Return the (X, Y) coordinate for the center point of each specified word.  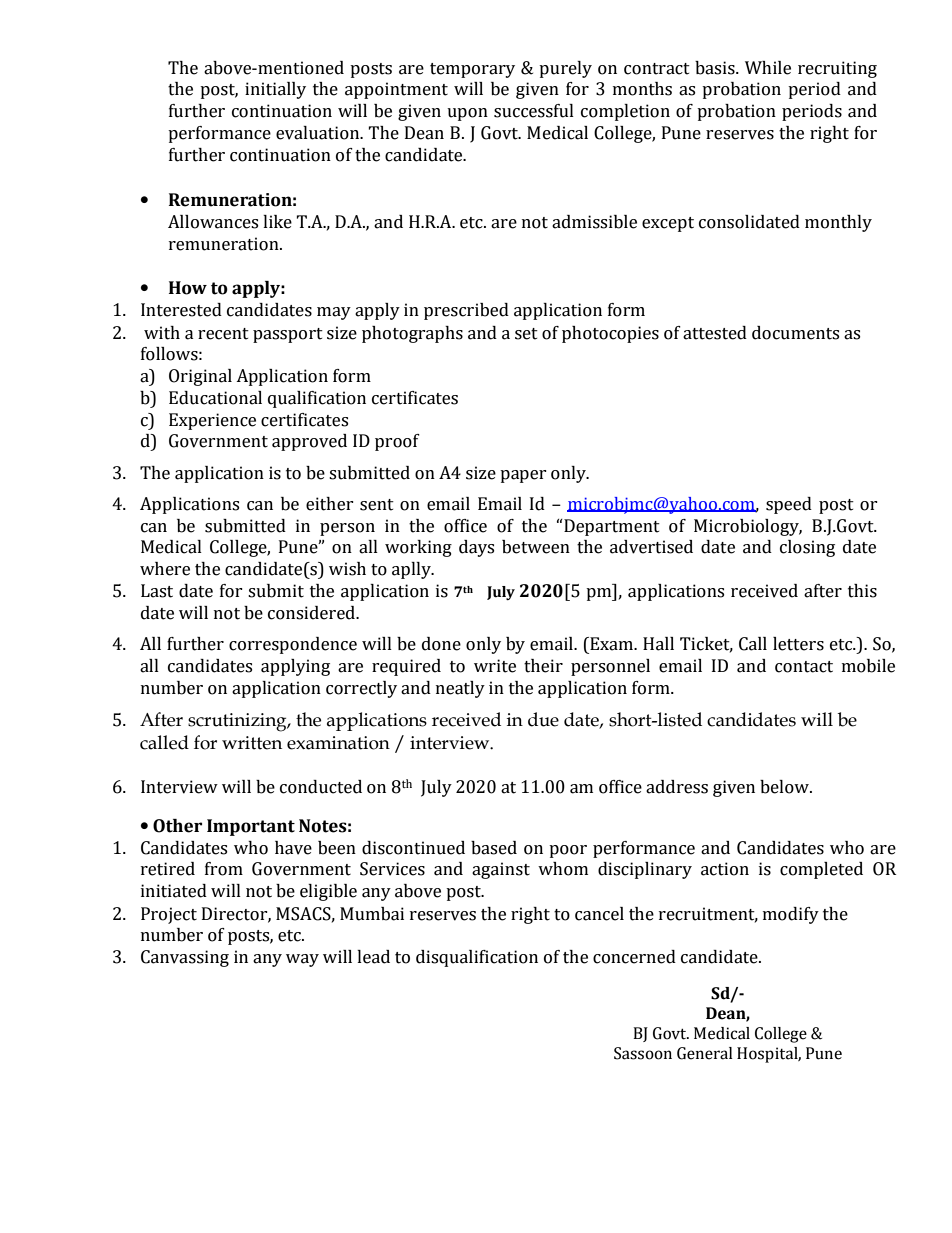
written (252, 743)
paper (523, 476)
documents (795, 333)
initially (275, 90)
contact (804, 667)
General (705, 1053)
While (768, 68)
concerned (634, 957)
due (543, 719)
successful (534, 111)
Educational (215, 398)
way (302, 960)
